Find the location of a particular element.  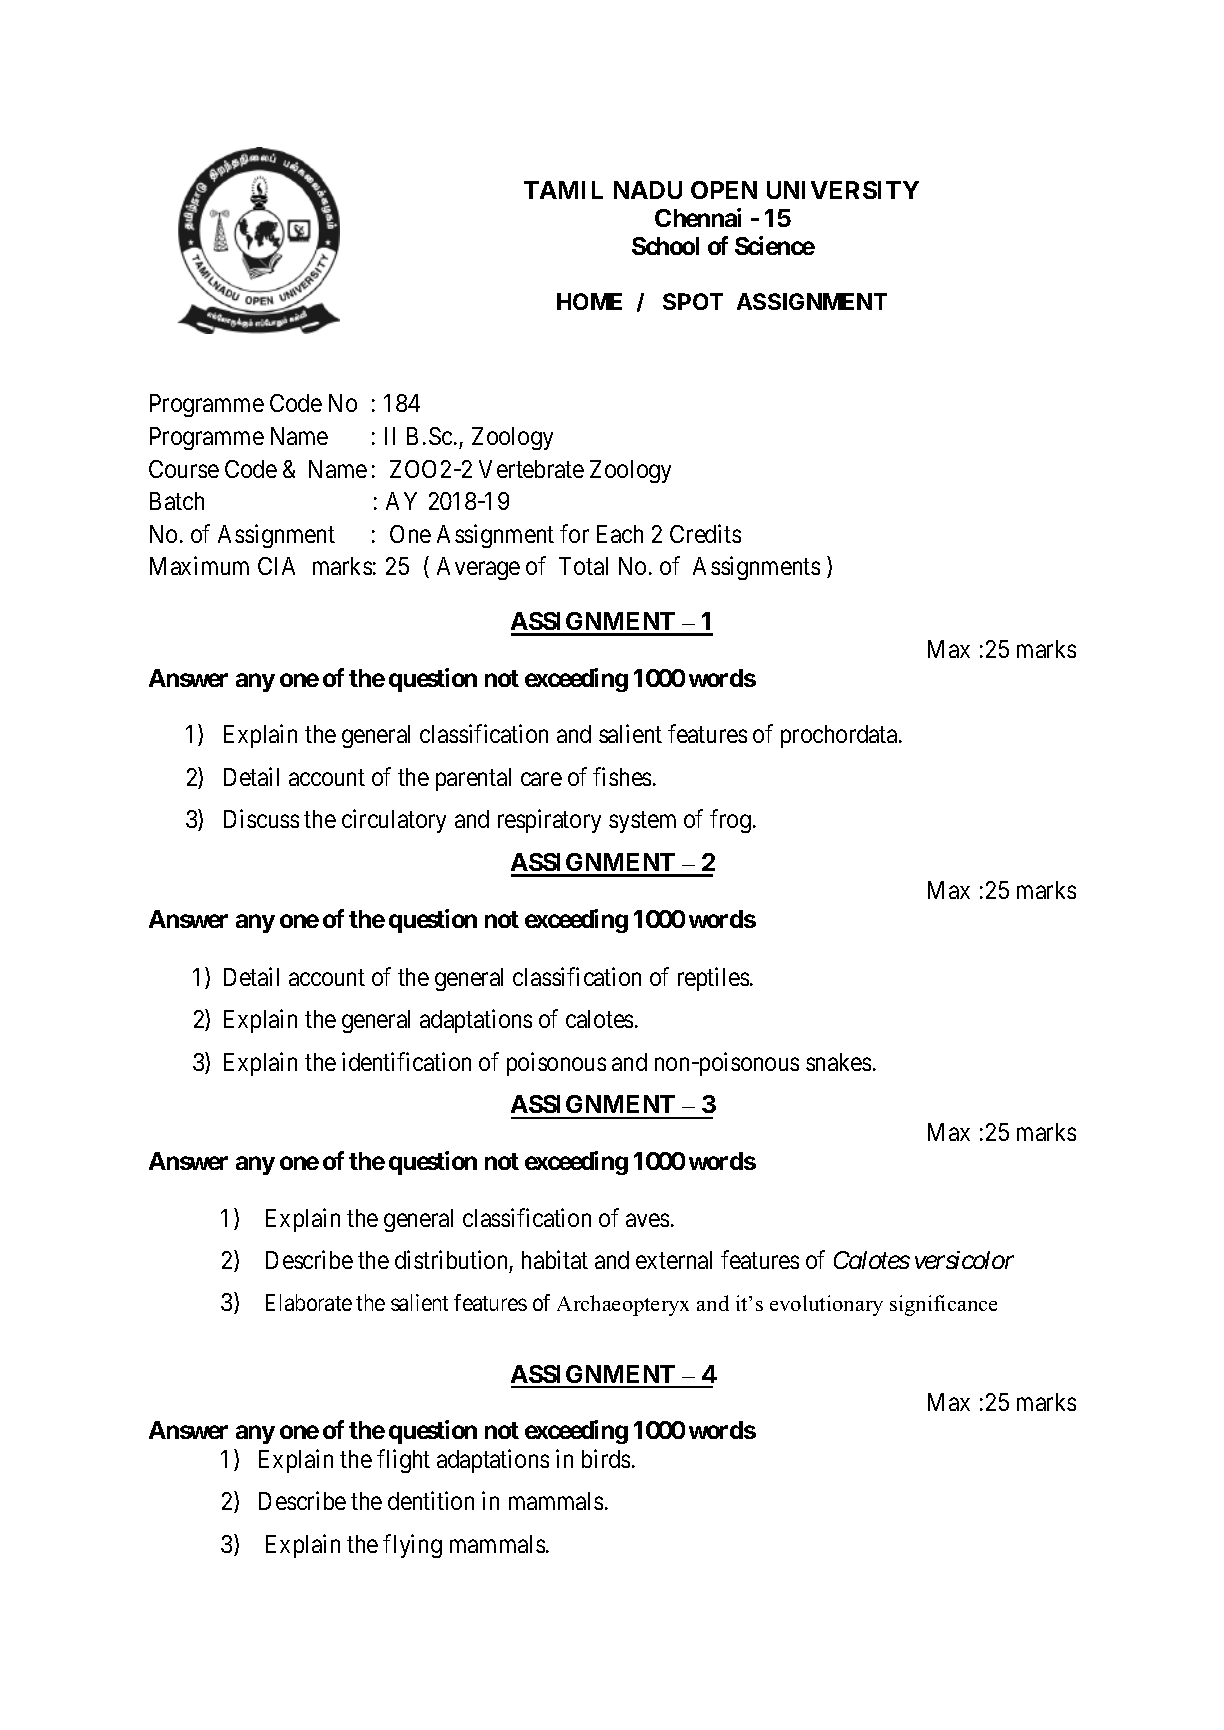

Course is located at coordinates (184, 469).
